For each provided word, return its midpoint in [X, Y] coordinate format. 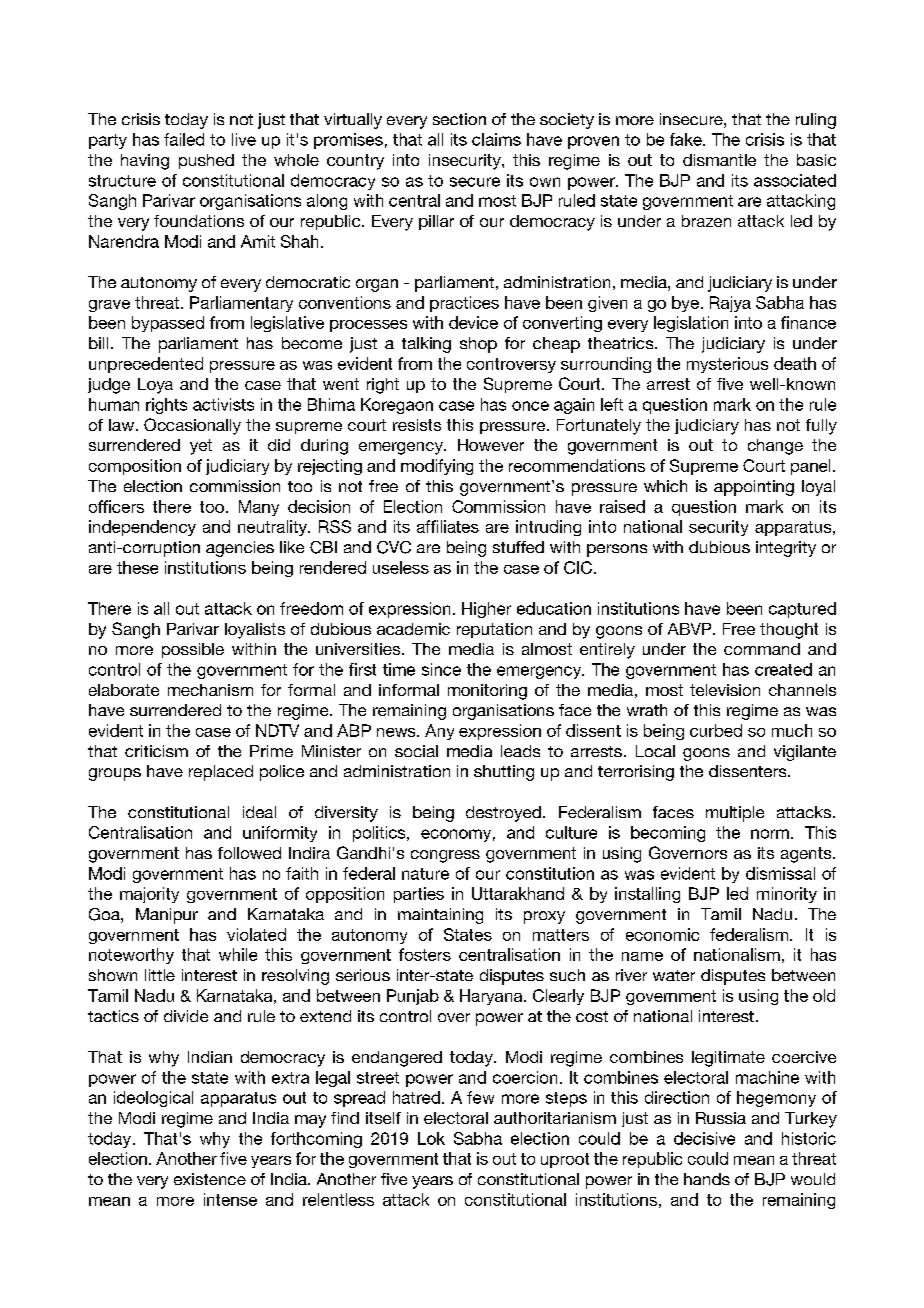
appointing [754, 488]
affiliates [448, 526]
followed [249, 853]
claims [496, 139]
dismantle [719, 160]
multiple [735, 814]
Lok [431, 1138]
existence [210, 1179]
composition [135, 467]
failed [184, 139]
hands [707, 1179]
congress [445, 856]
